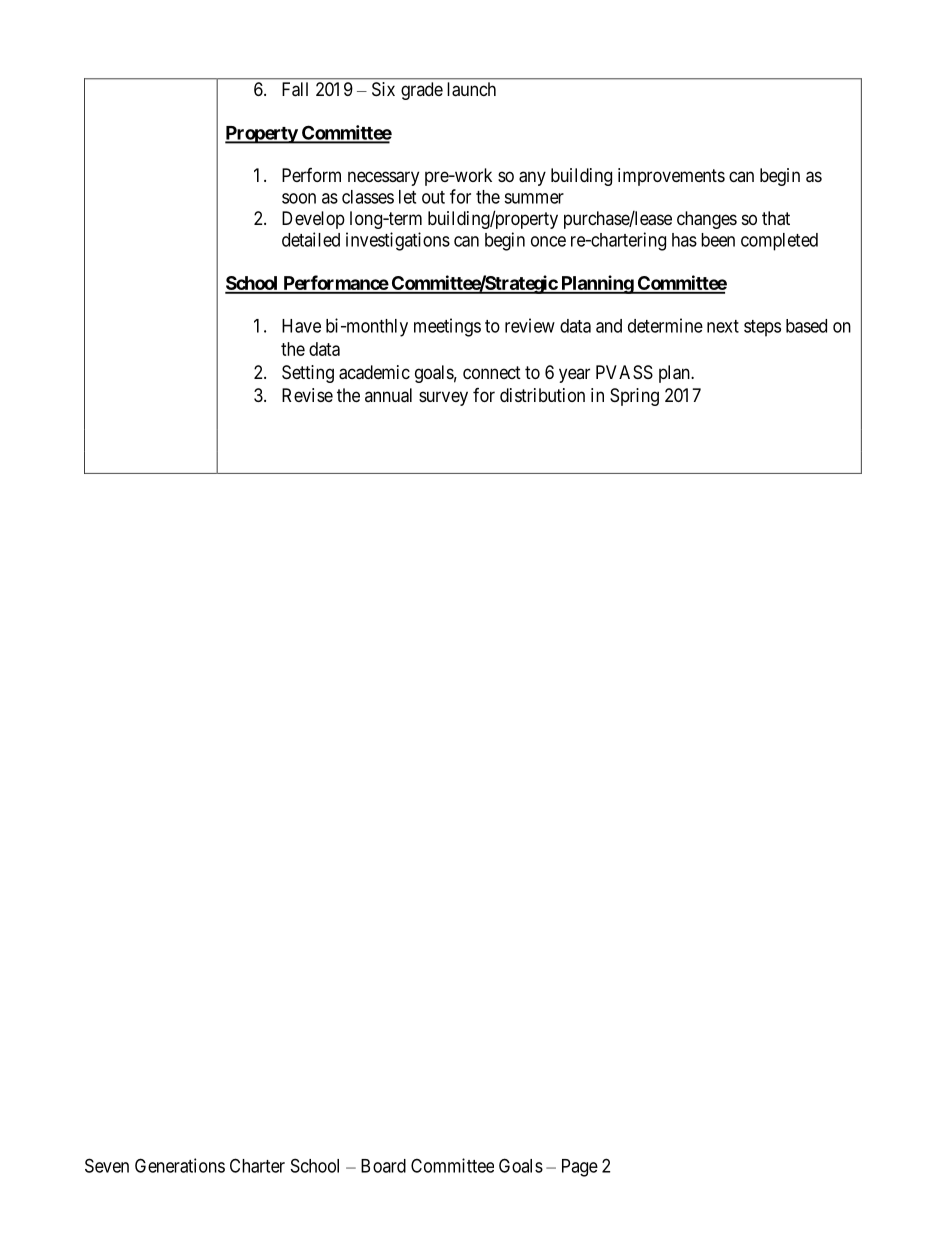 This screenshot has height=1233, width=952. I want to click on Fall, so click(295, 89).
